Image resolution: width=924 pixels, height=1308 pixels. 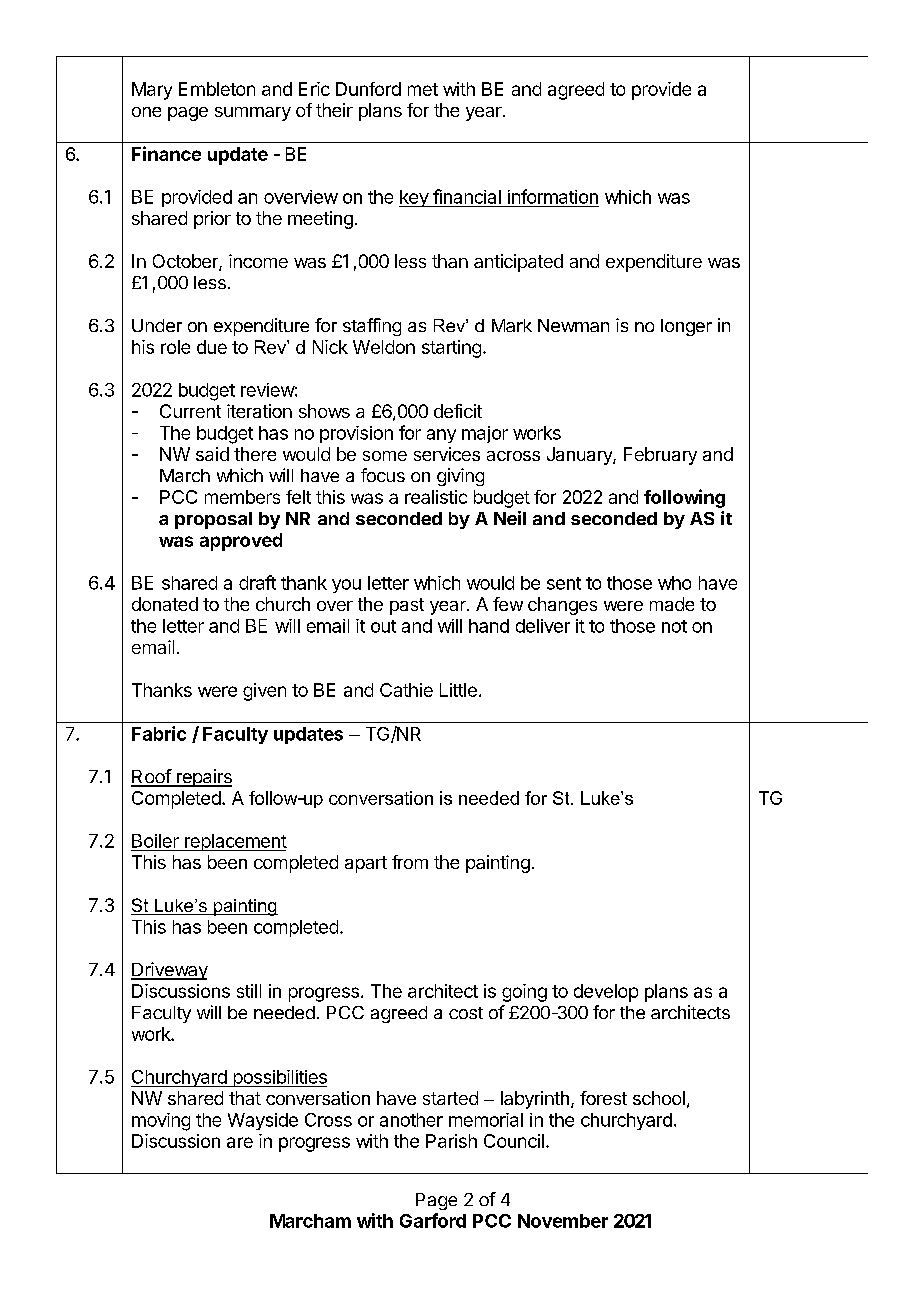 What do you see at coordinates (660, 456) in the screenshot?
I see `February` at bounding box center [660, 456].
